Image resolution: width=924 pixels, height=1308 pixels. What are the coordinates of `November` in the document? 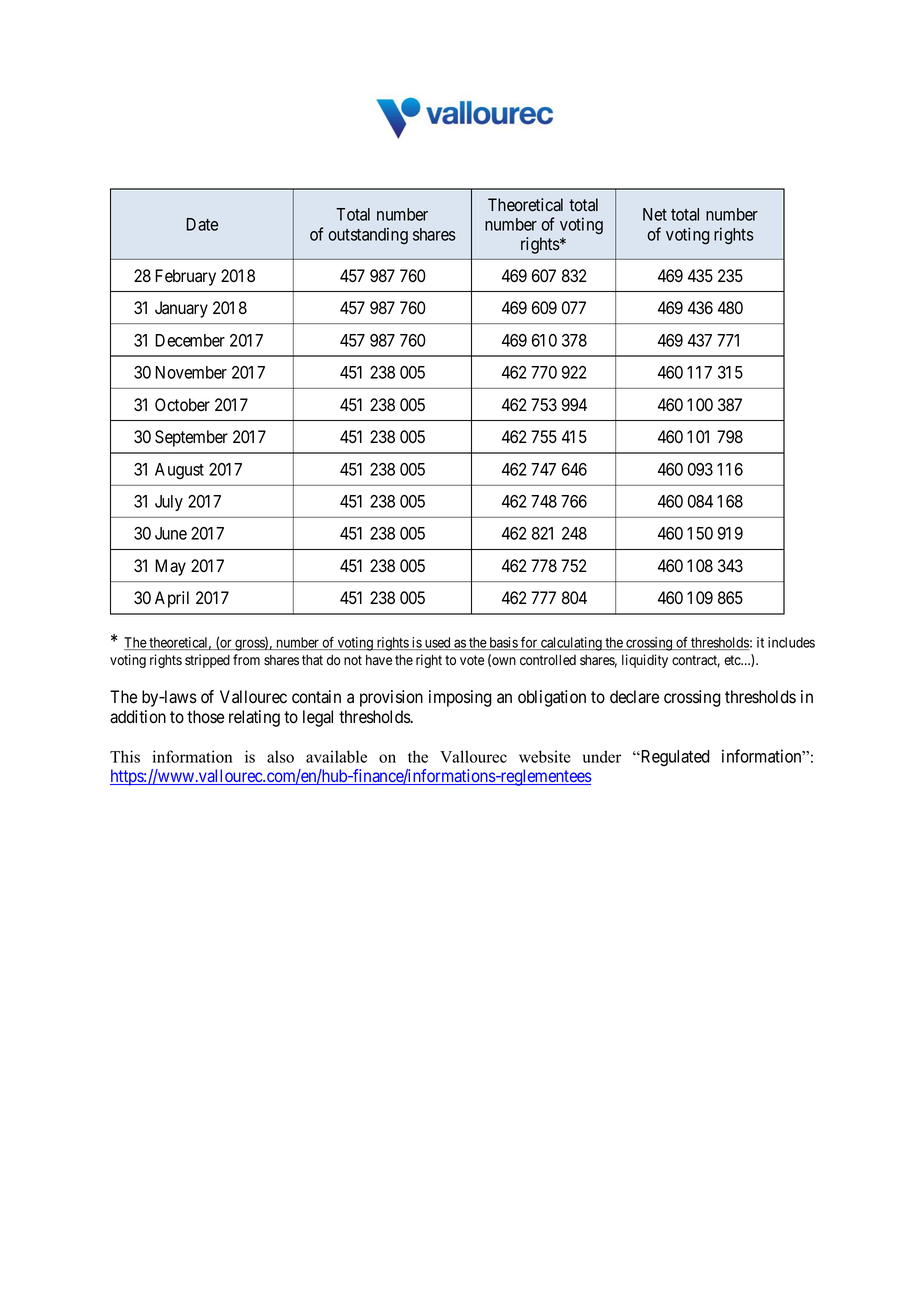 It's located at (191, 372).
